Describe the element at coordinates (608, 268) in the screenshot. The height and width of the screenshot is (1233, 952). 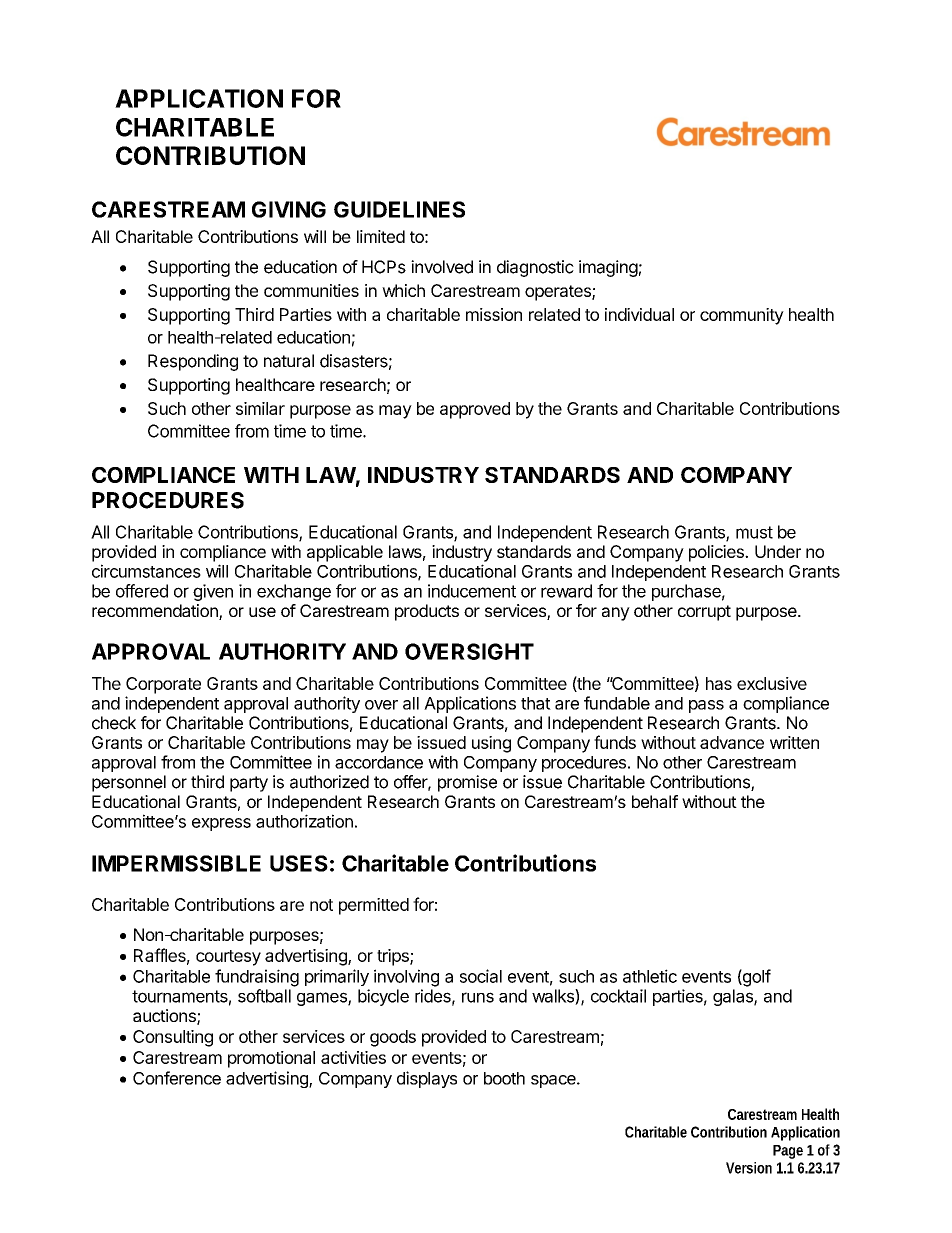
I see `imaging` at that location.
